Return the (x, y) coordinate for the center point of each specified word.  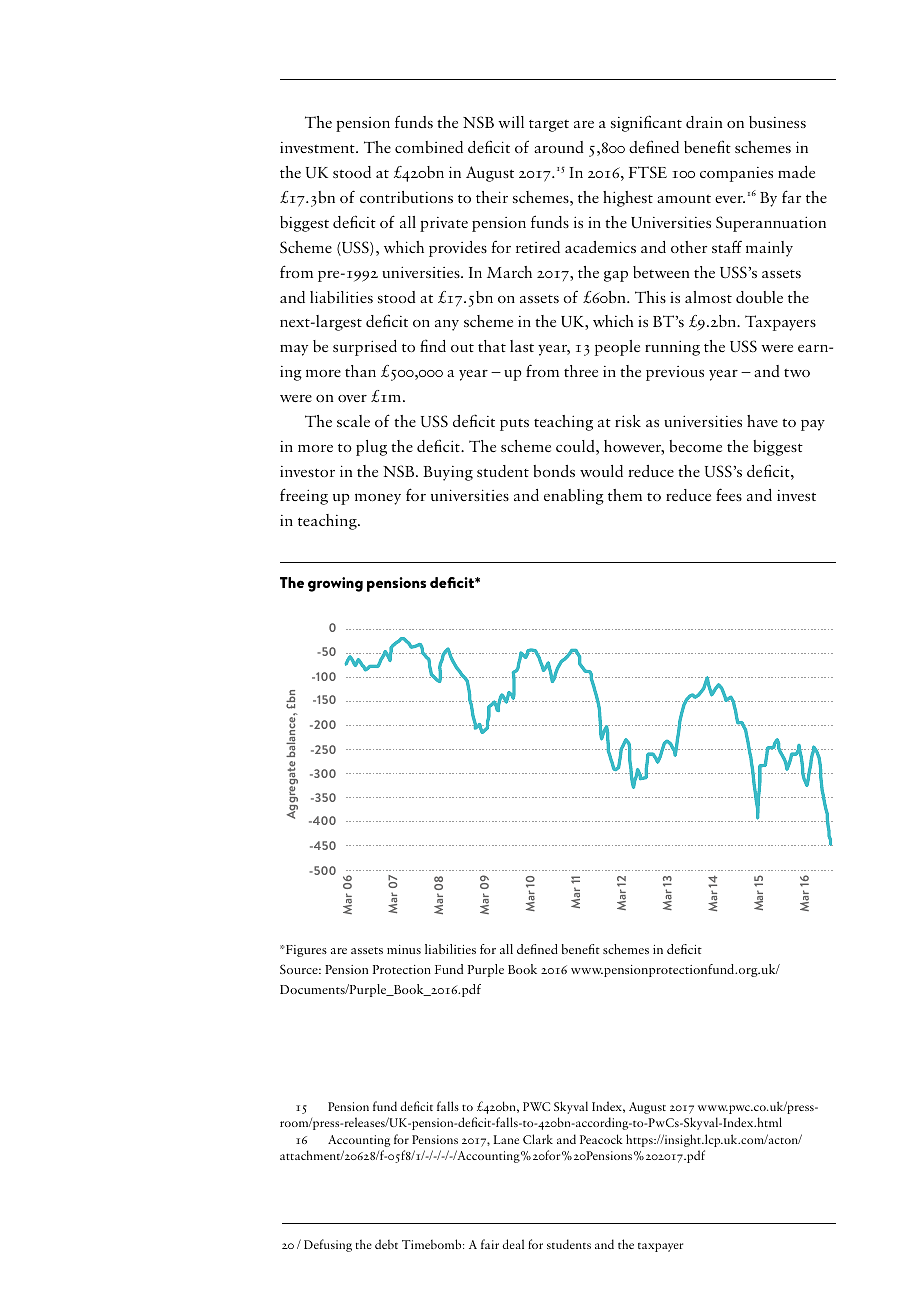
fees (729, 494)
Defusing (328, 1245)
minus (404, 949)
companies (736, 174)
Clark (538, 1139)
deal (513, 1244)
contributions (406, 197)
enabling (574, 497)
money (378, 499)
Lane (506, 1139)
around (558, 147)
